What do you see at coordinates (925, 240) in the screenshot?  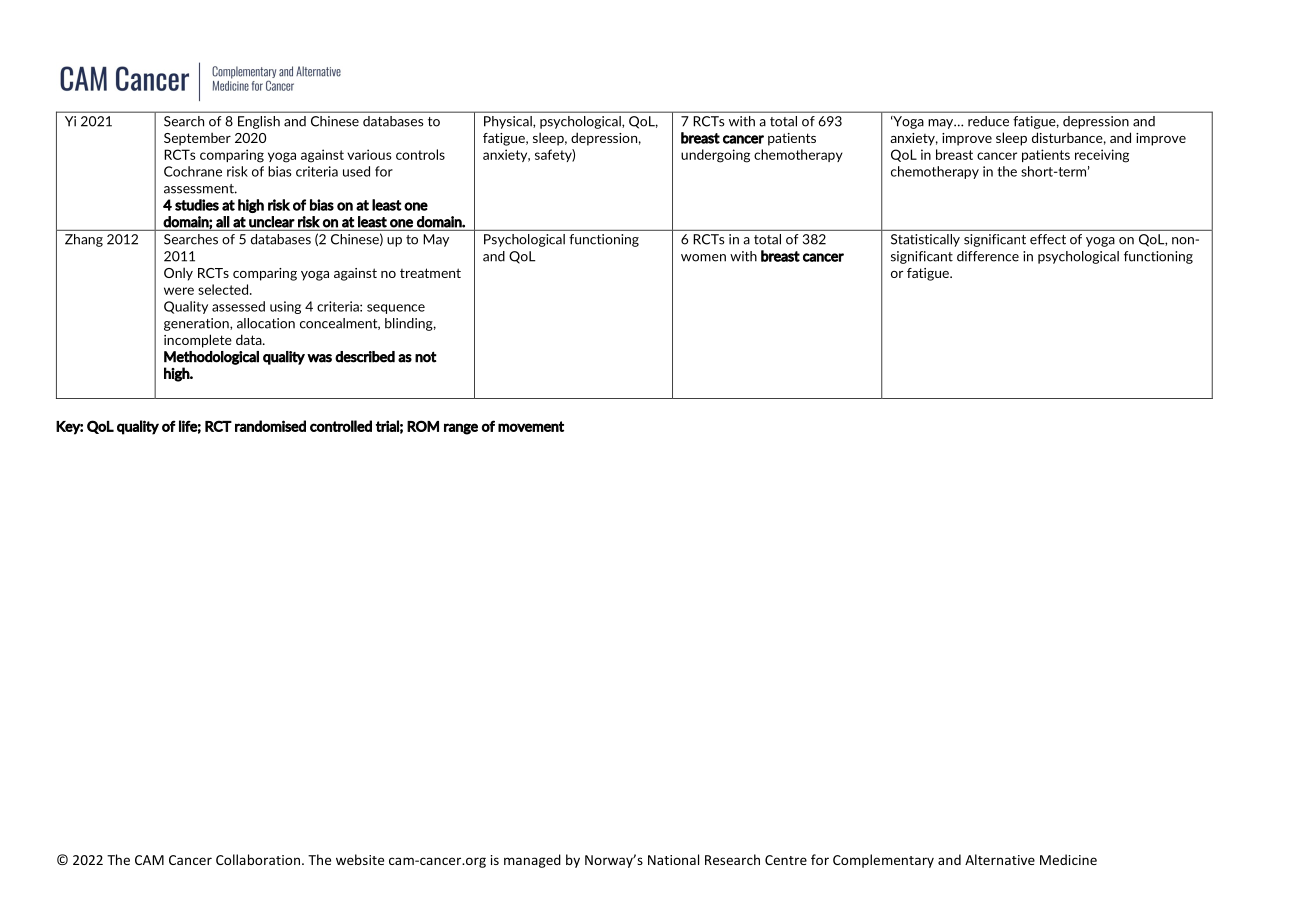 I see `Statistically` at bounding box center [925, 240].
